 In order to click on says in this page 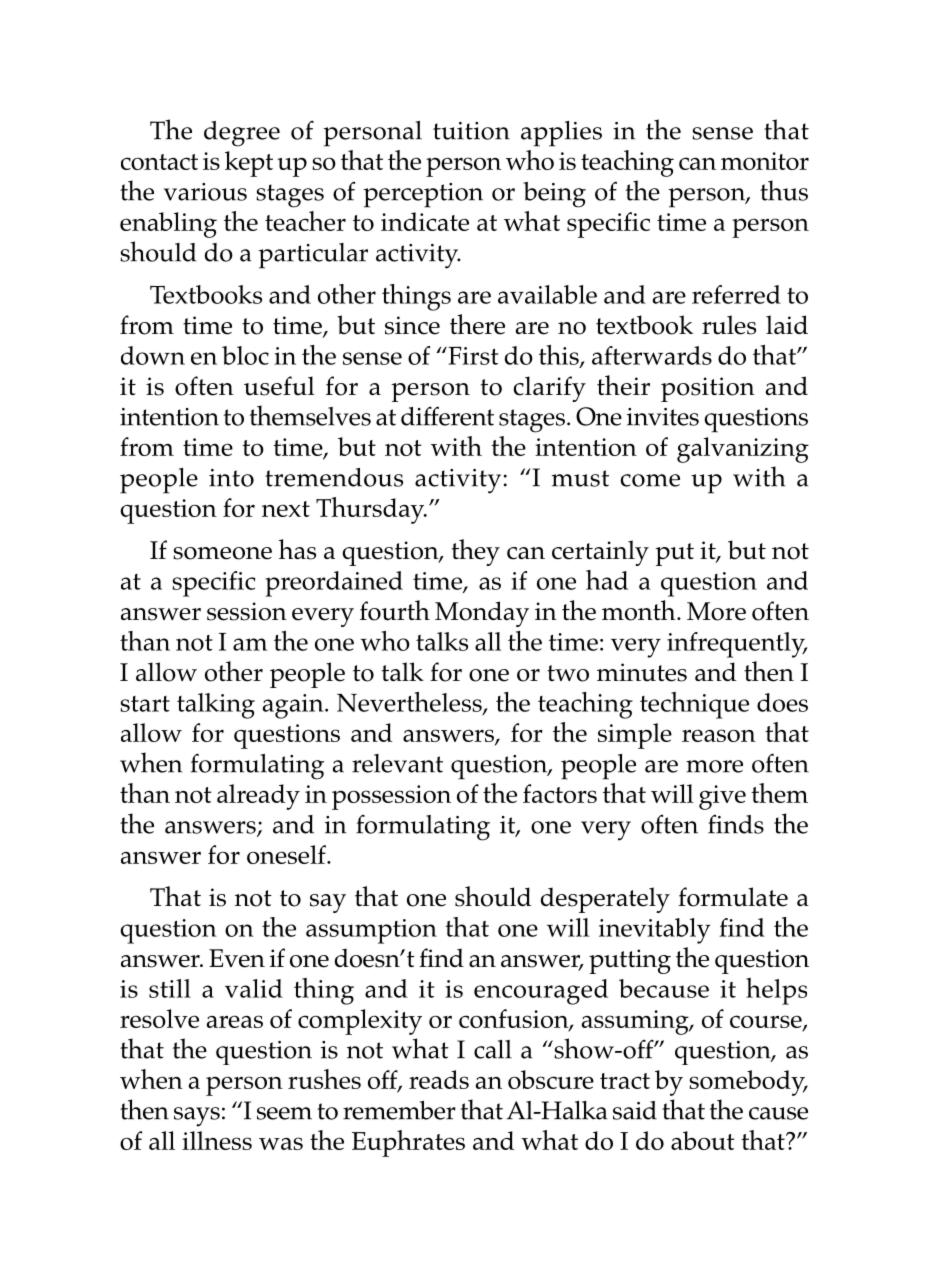, I will do `click(197, 1117)`.
